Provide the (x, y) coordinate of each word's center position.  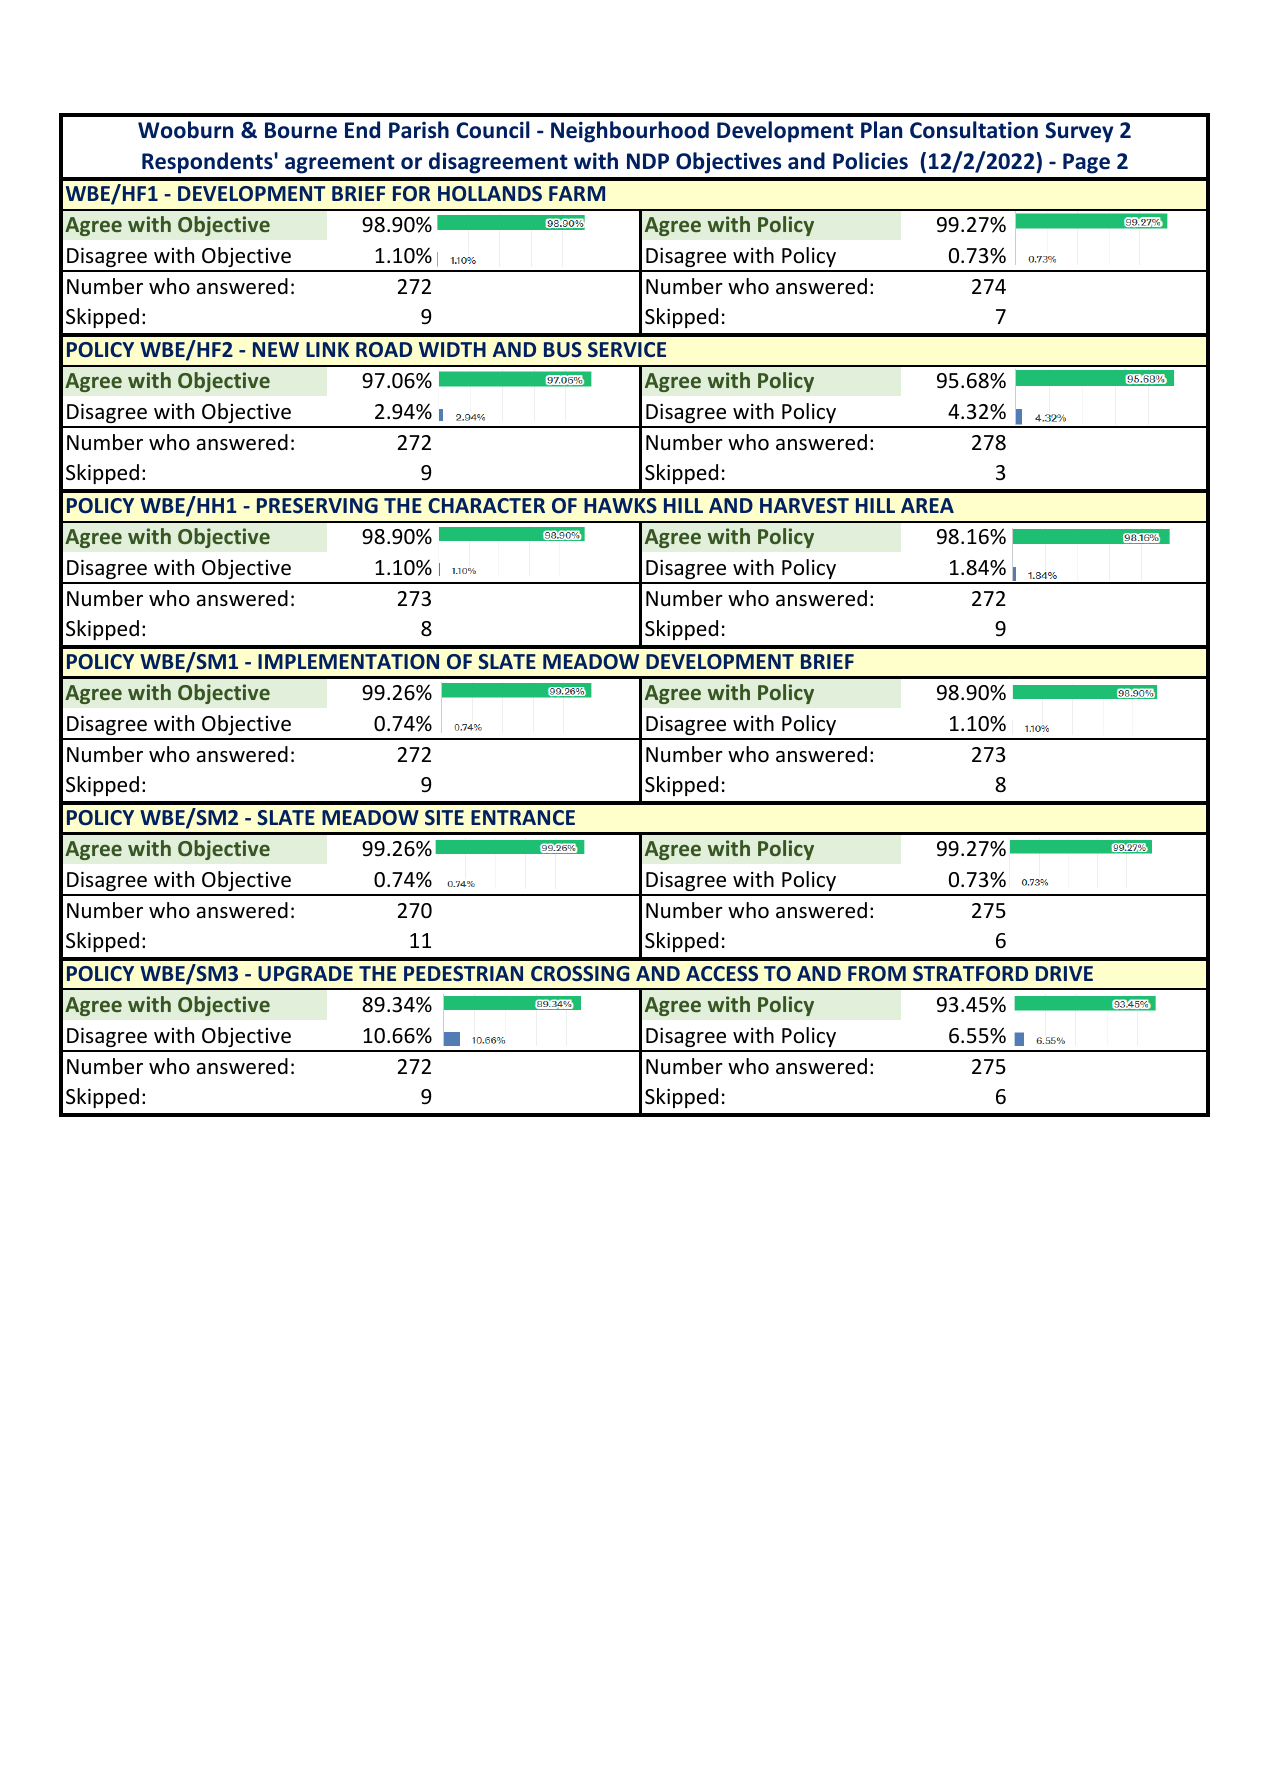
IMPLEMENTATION (348, 661)
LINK (327, 349)
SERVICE (627, 349)
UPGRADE (305, 974)
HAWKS (620, 505)
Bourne (301, 130)
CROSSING (580, 973)
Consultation (974, 130)
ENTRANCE (523, 817)
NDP (648, 161)
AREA (927, 505)
